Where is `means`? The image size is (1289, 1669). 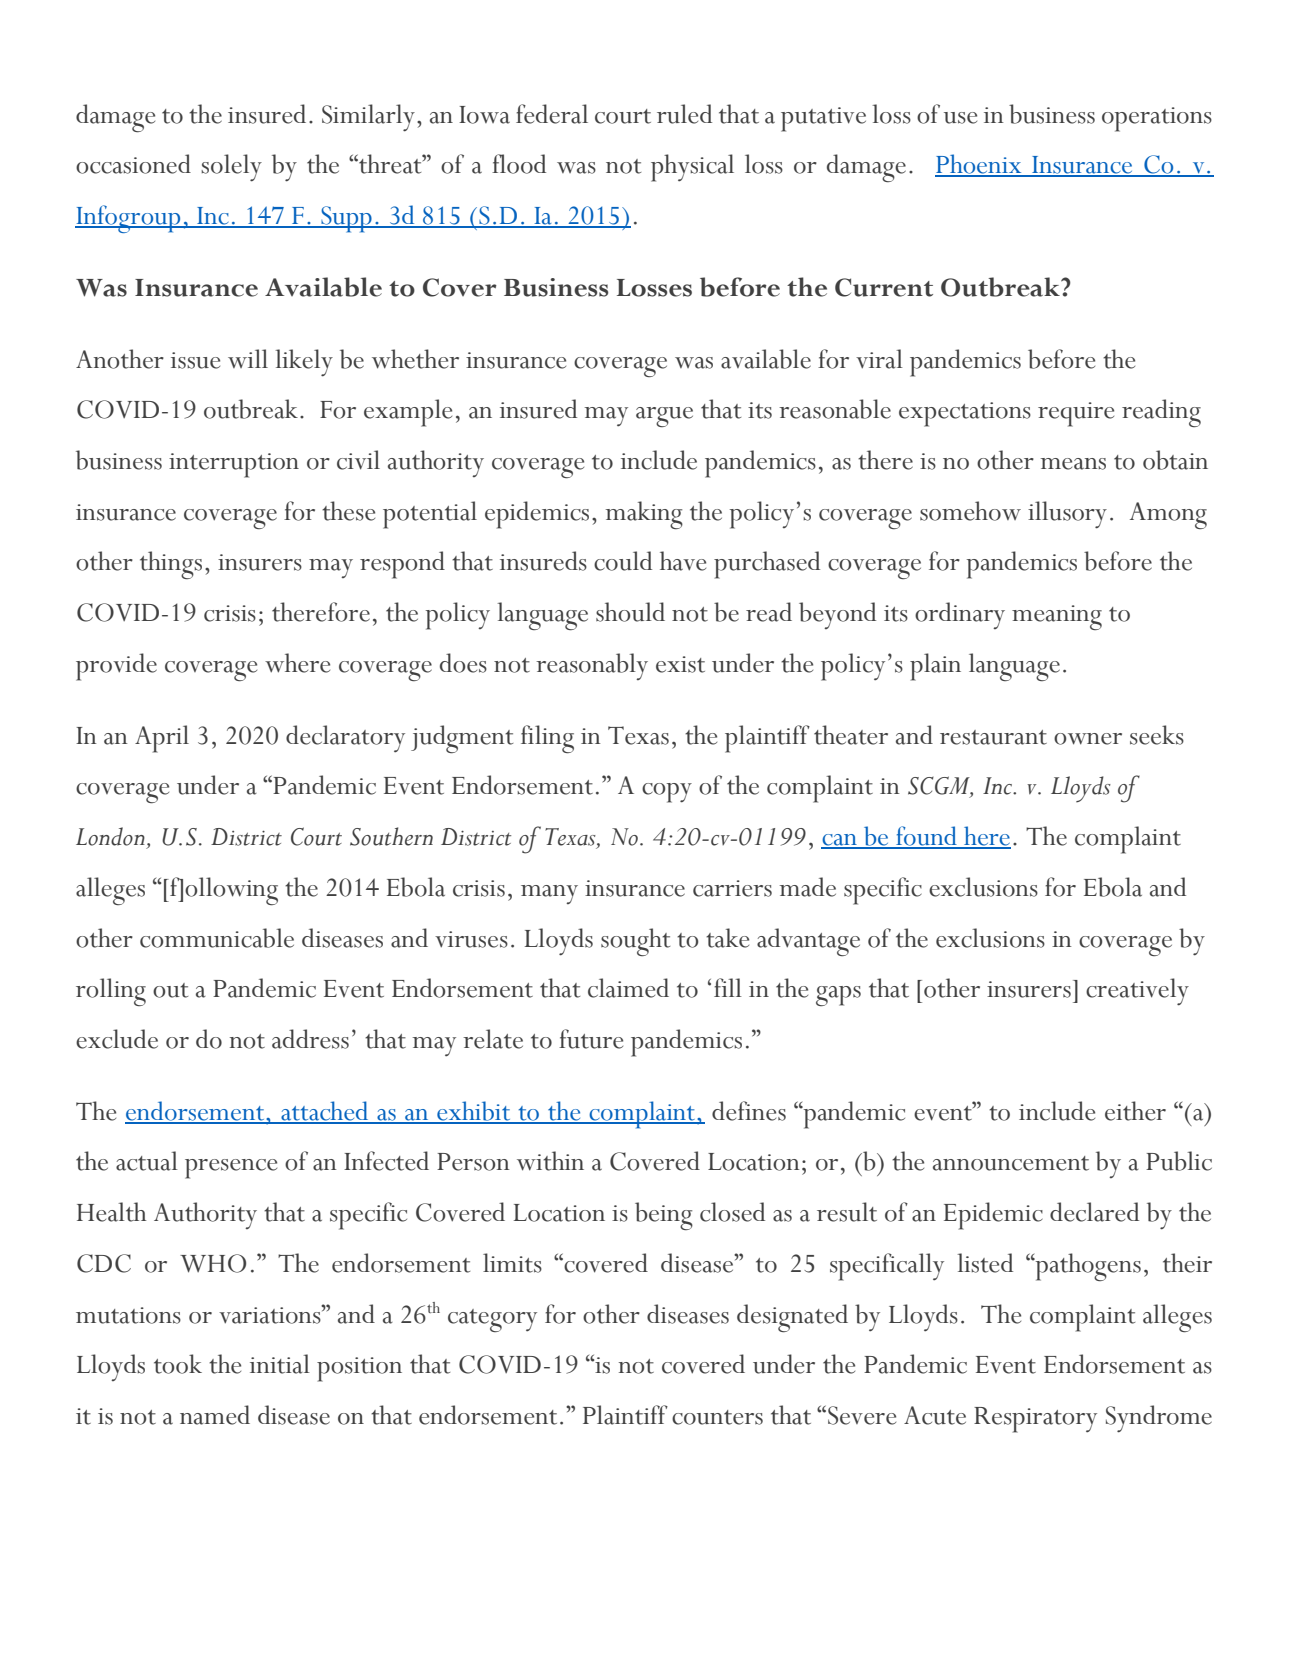 means is located at coordinates (1073, 464).
